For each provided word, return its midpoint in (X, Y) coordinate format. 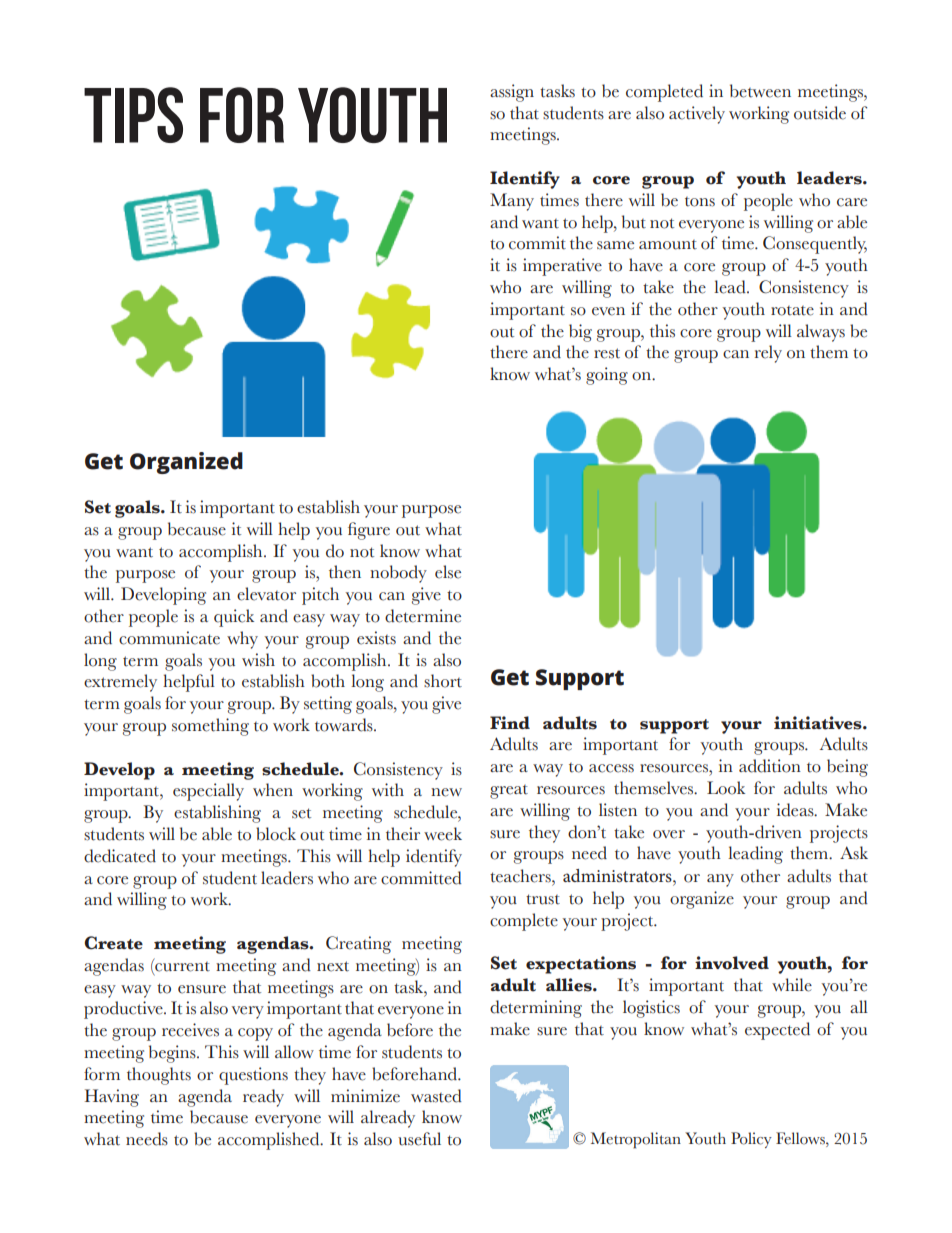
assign (512, 93)
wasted (436, 1096)
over (669, 834)
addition (770, 766)
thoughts (159, 1076)
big (580, 333)
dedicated (120, 856)
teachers (521, 876)
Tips (133, 115)
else (448, 572)
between (760, 91)
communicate (169, 638)
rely (768, 354)
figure (369, 531)
